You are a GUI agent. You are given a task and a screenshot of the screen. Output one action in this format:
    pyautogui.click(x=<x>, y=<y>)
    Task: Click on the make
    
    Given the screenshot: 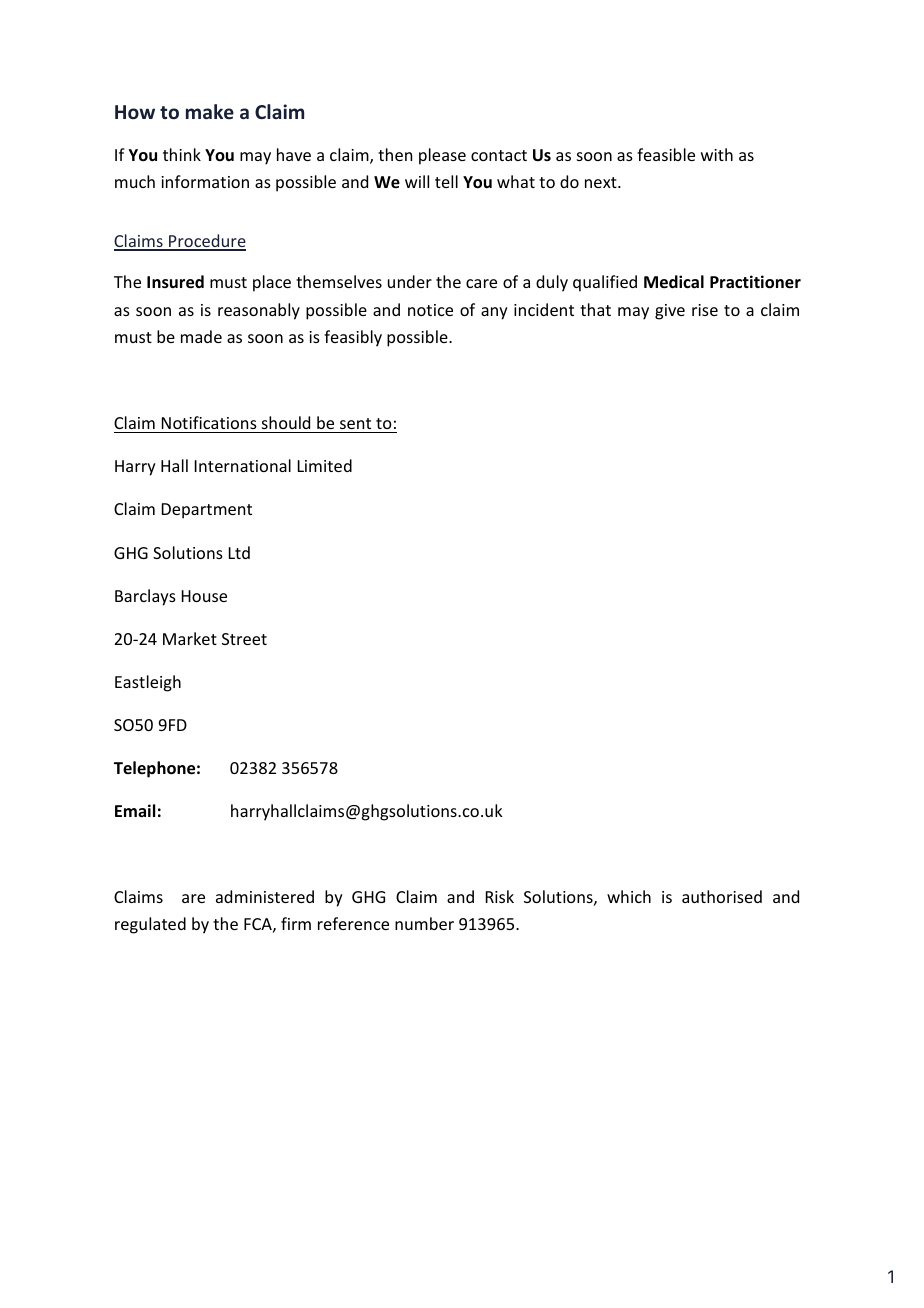 What is the action you would take?
    pyautogui.click(x=210, y=111)
